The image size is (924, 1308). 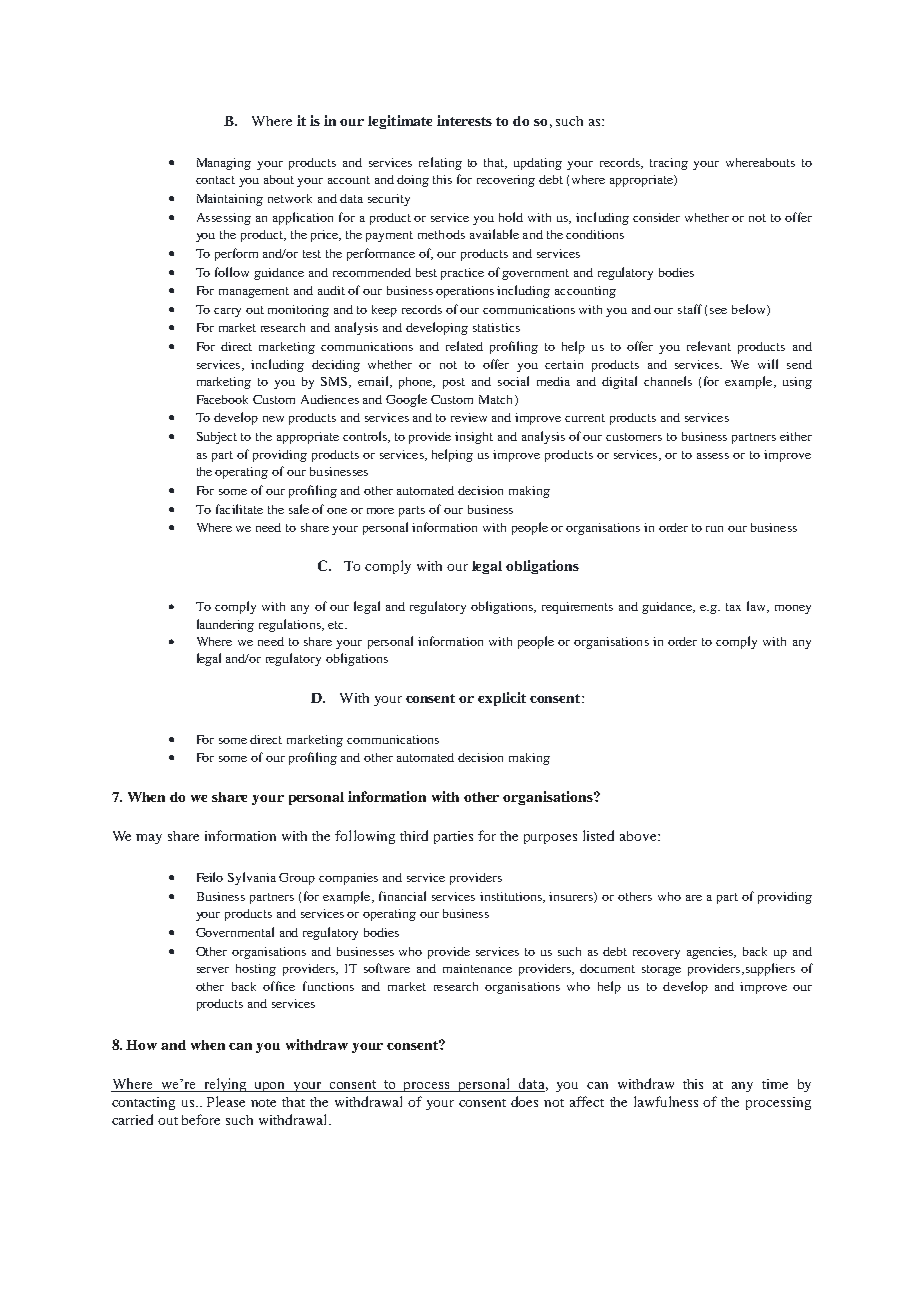 What do you see at coordinates (225, 1085) in the screenshot?
I see `relying` at bounding box center [225, 1085].
